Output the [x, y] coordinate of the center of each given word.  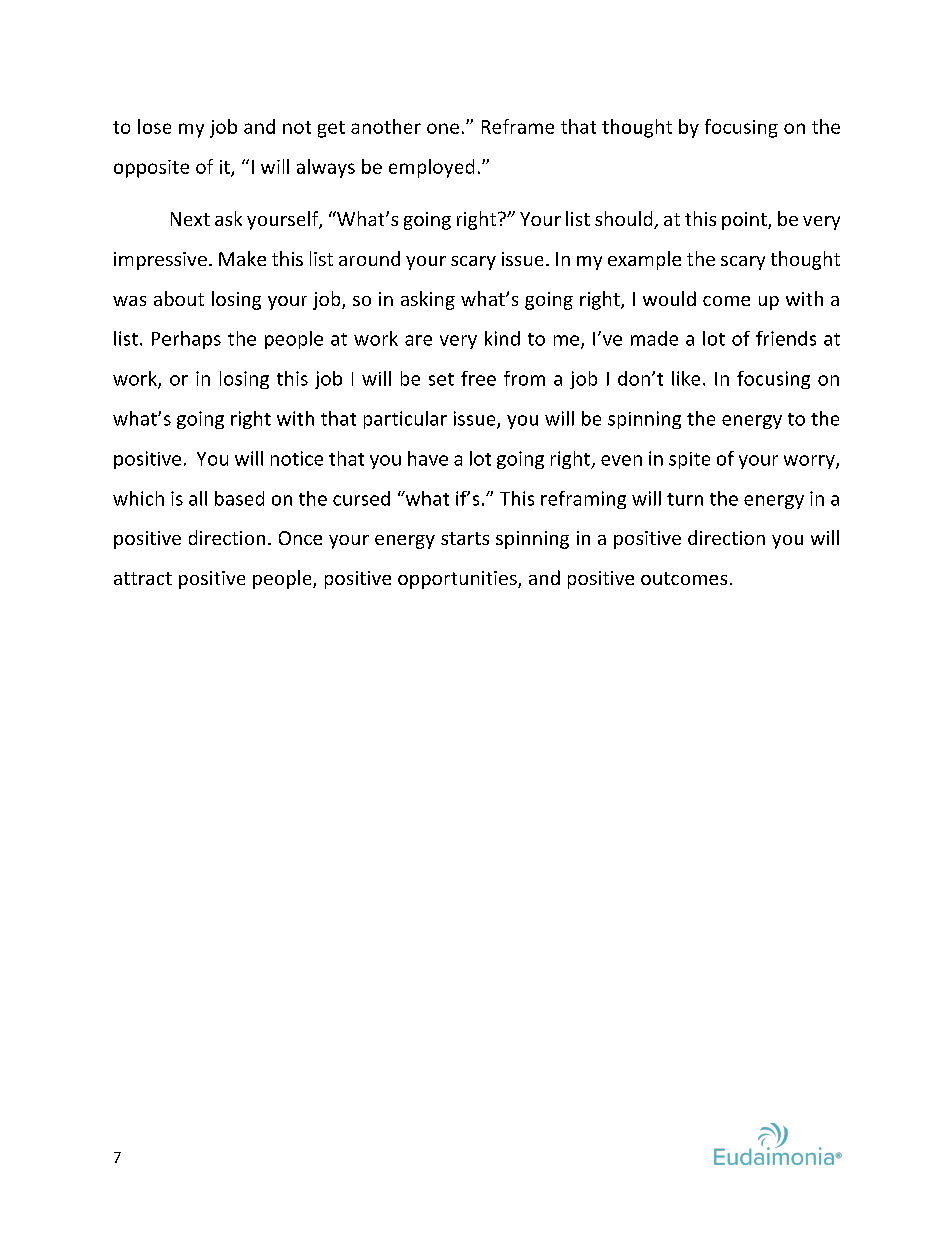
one [443, 128]
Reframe [518, 126]
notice [297, 458]
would [669, 298]
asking [428, 300]
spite [689, 460]
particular [405, 420]
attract [143, 578]
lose [154, 126]
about [179, 298]
